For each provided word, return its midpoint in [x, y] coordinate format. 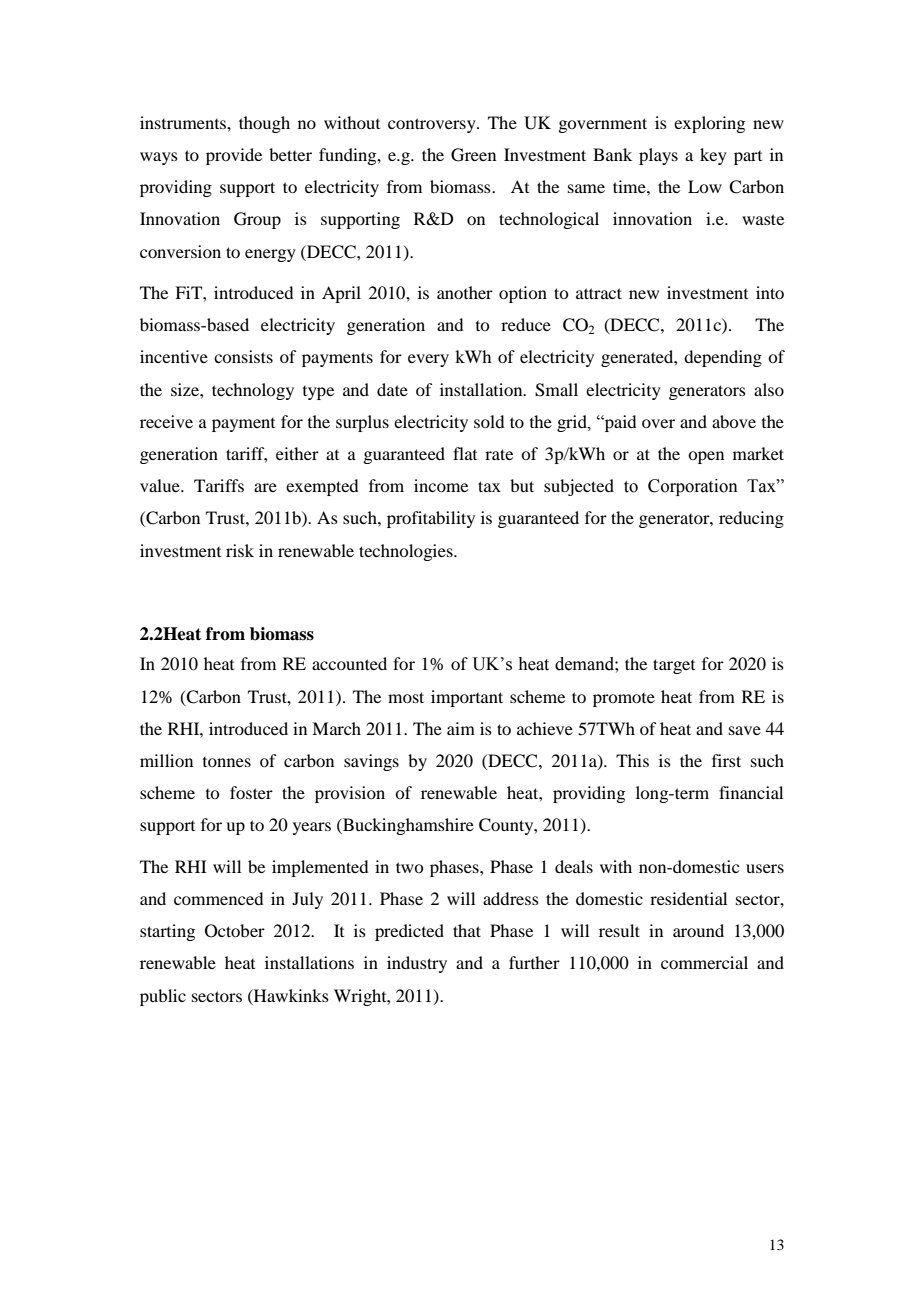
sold [489, 421]
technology [253, 391]
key [713, 156]
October [235, 931]
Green [473, 155]
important [467, 698]
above [734, 421]
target [674, 666]
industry [417, 964]
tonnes [227, 762]
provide [234, 156]
